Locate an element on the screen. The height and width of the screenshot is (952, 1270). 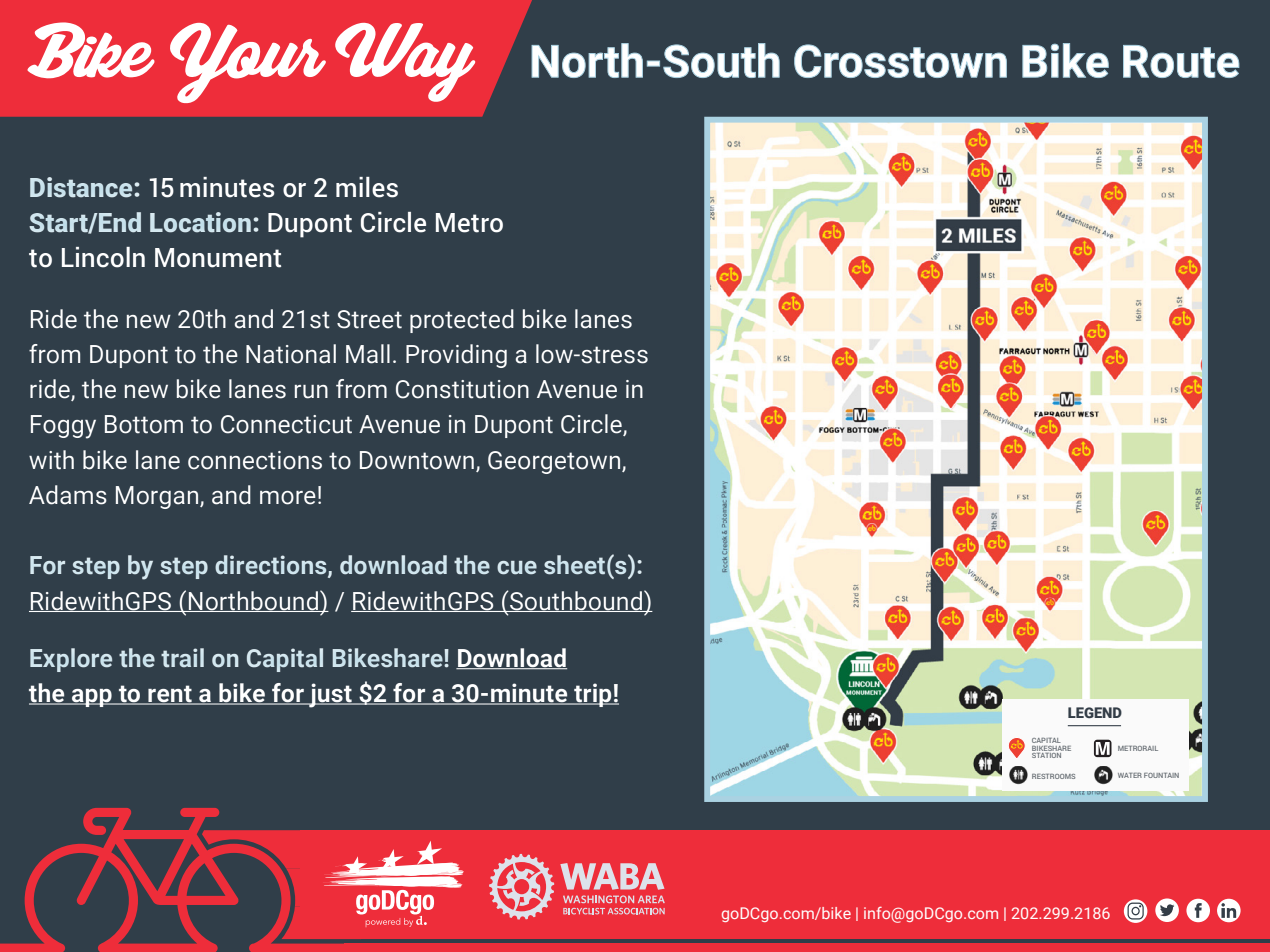
Southbound is located at coordinates (576, 601).
